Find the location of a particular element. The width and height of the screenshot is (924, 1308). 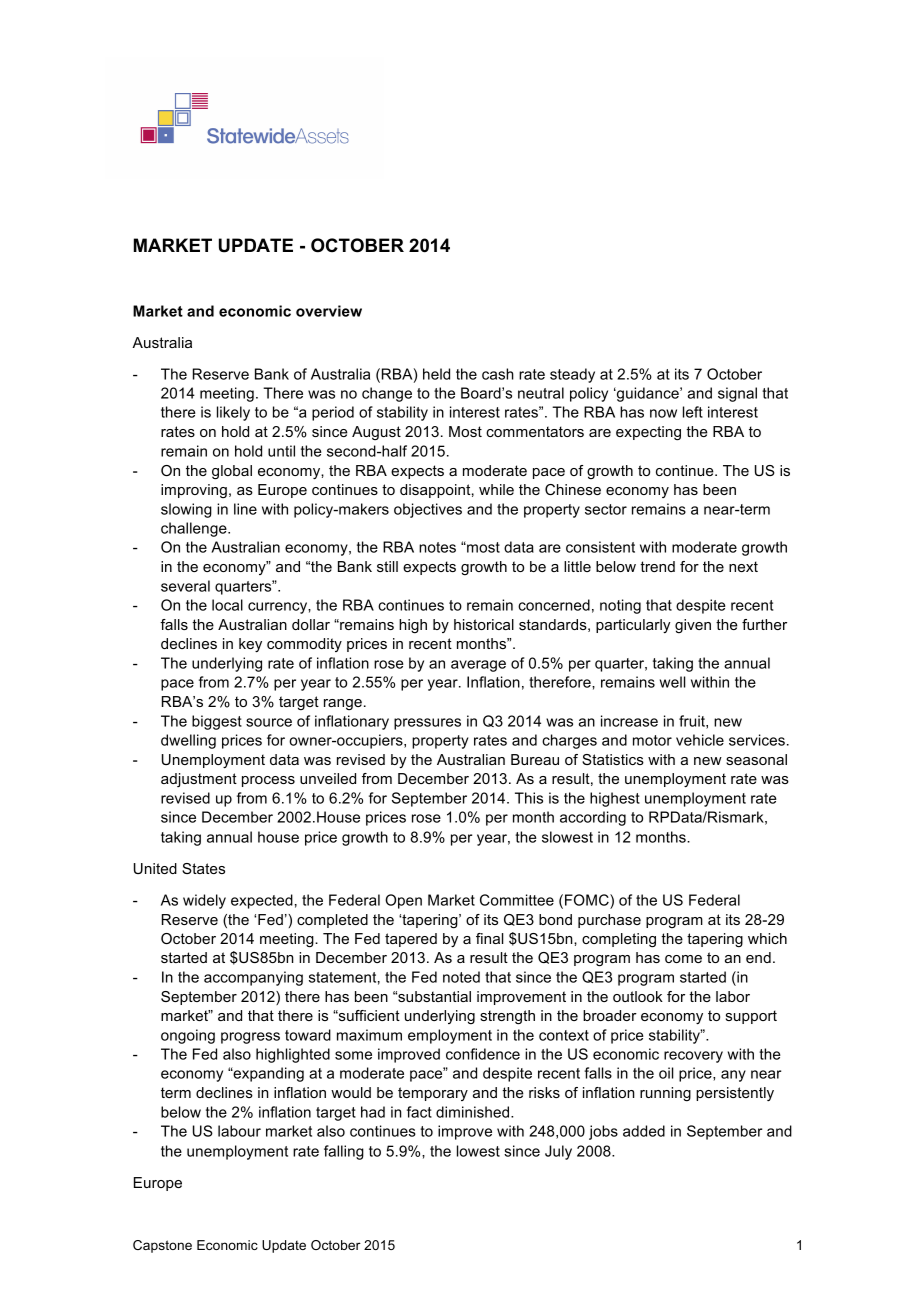

July is located at coordinates (558, 1152).
